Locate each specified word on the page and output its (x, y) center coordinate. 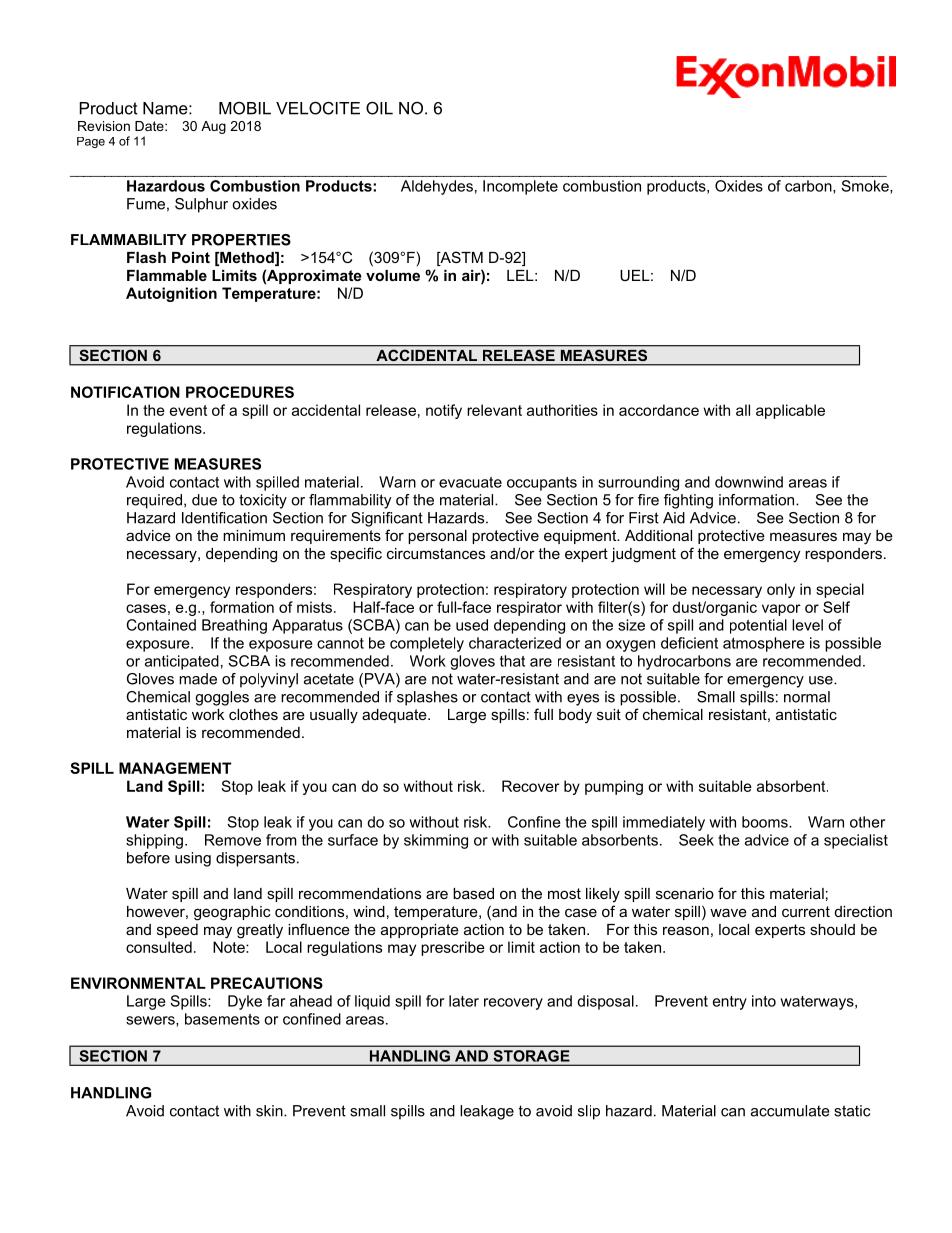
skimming (436, 841)
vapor (781, 610)
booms (766, 822)
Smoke (866, 187)
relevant (494, 410)
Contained (161, 625)
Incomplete (520, 187)
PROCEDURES (240, 392)
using (193, 859)
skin (270, 1111)
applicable (790, 411)
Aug (213, 127)
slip (589, 1112)
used (472, 625)
